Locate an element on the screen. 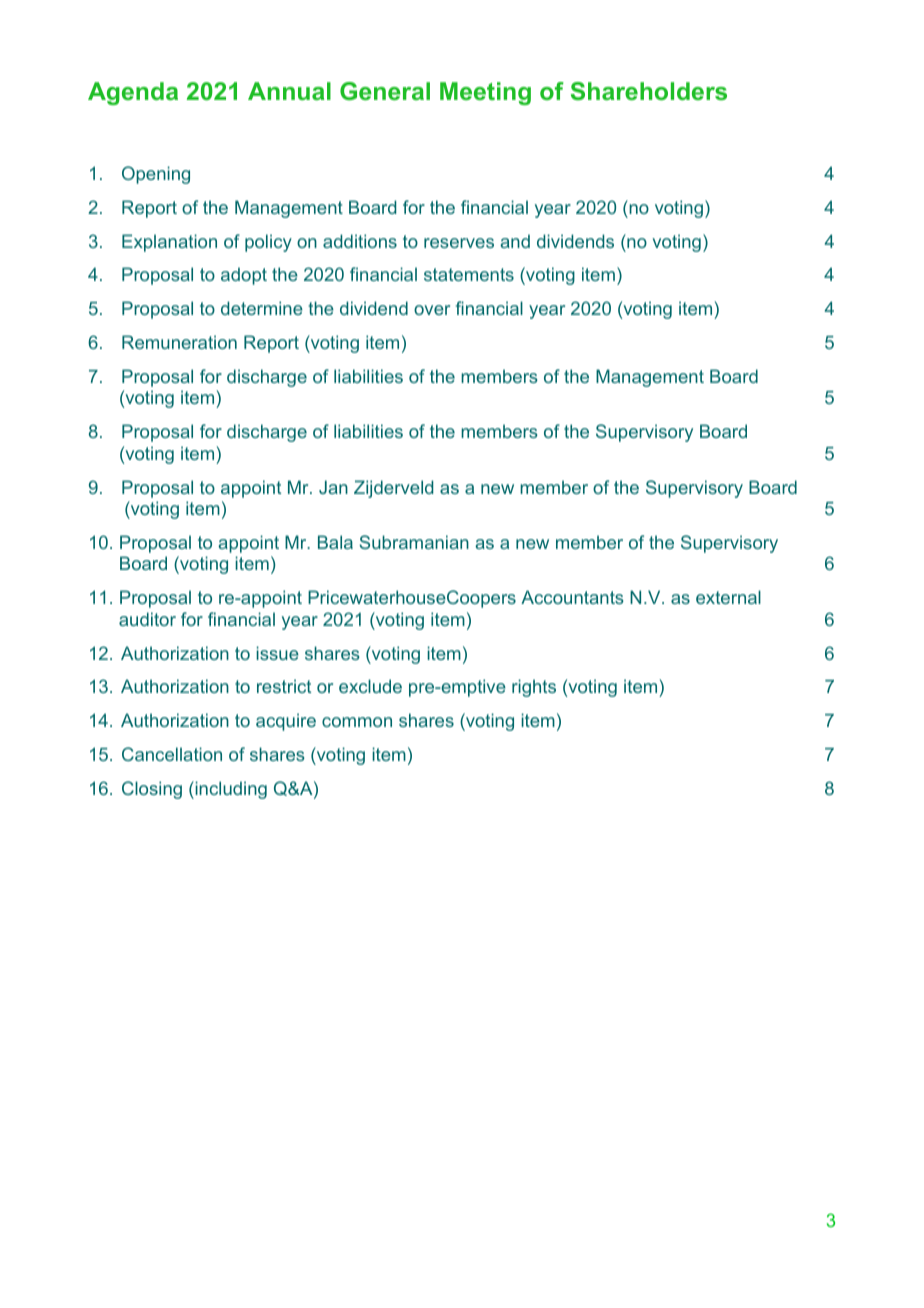  statements is located at coordinates (469, 274).
